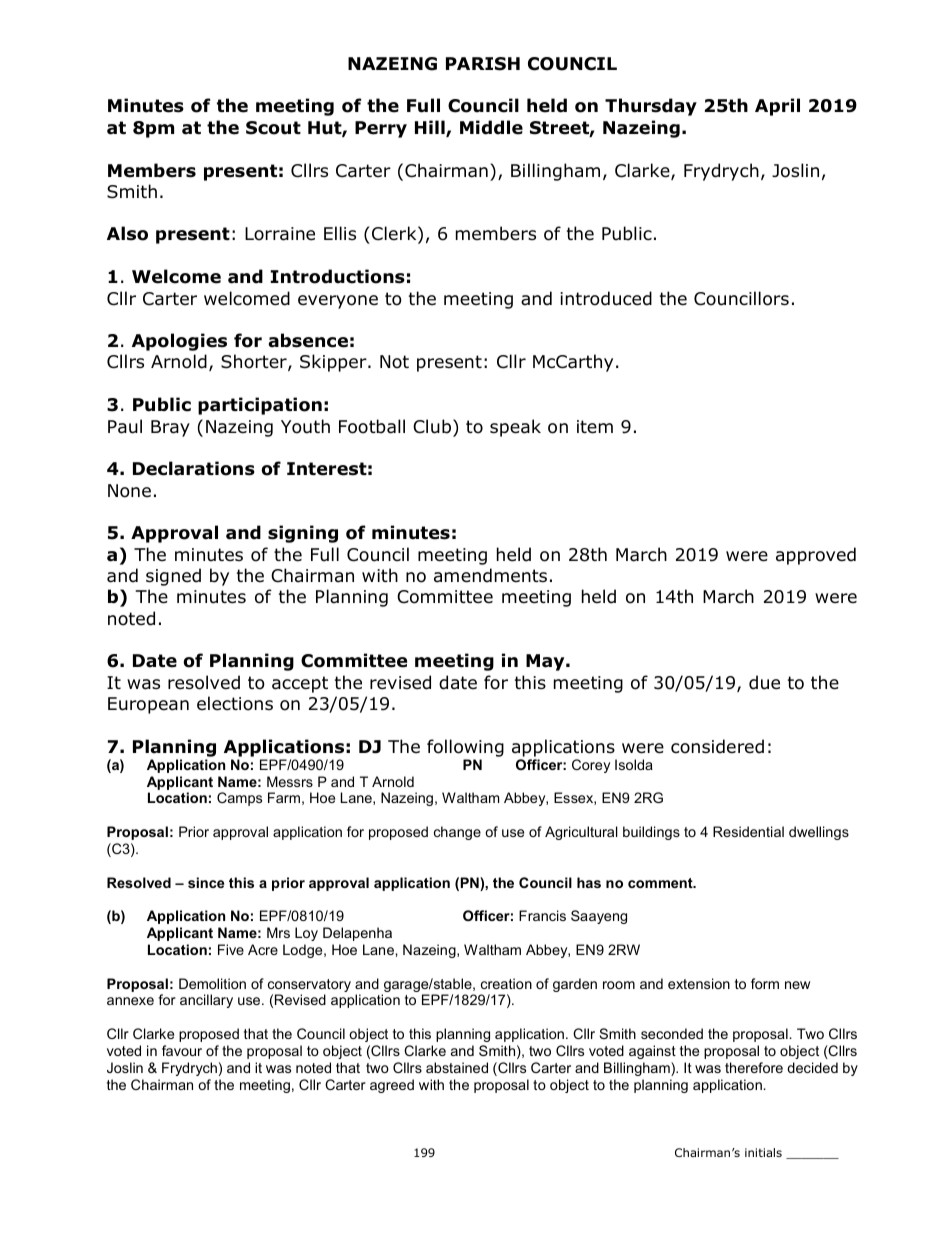  I want to click on Scout, so click(273, 128).
